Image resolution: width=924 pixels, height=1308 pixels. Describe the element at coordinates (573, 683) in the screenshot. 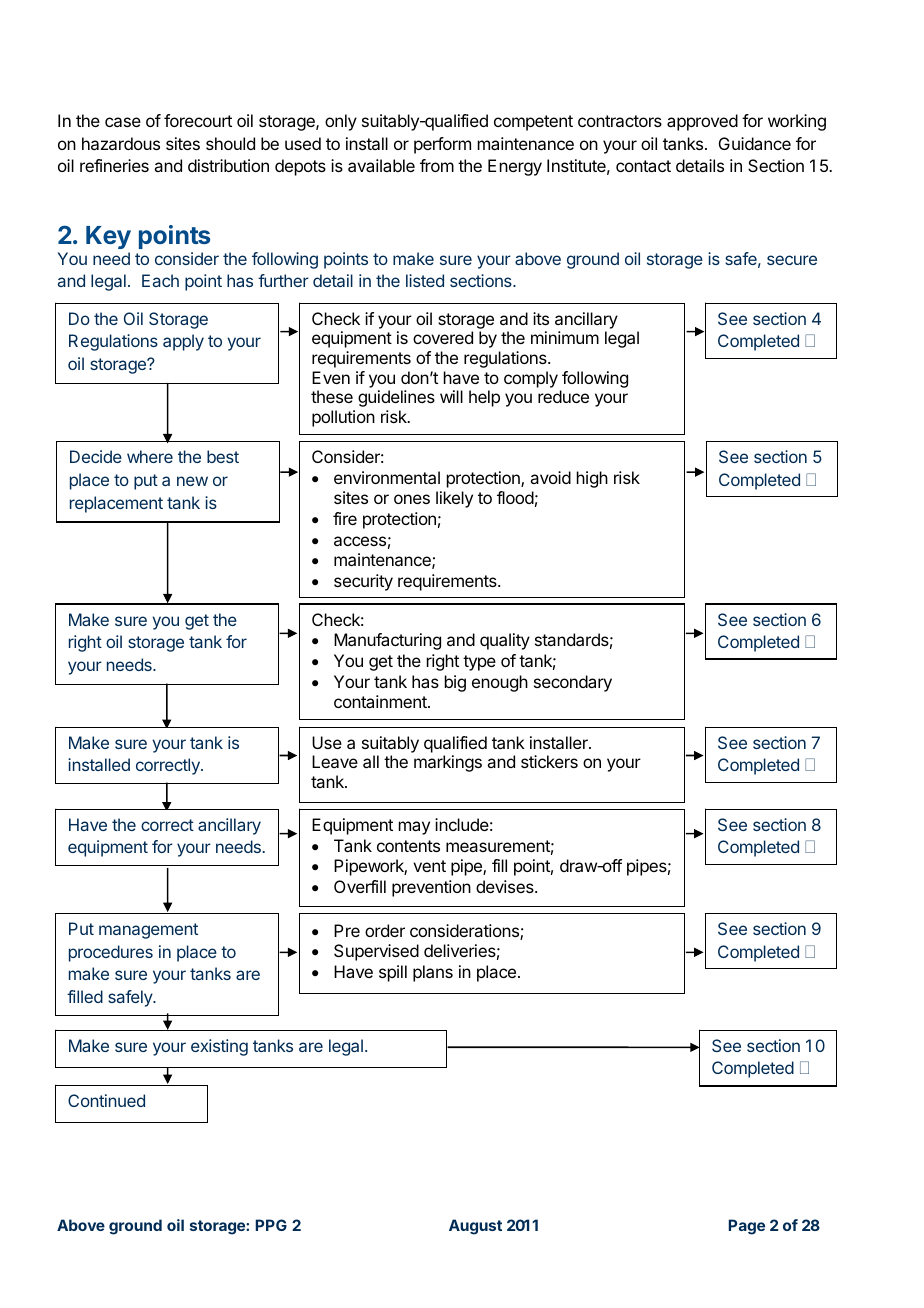

I see `secondary` at that location.
